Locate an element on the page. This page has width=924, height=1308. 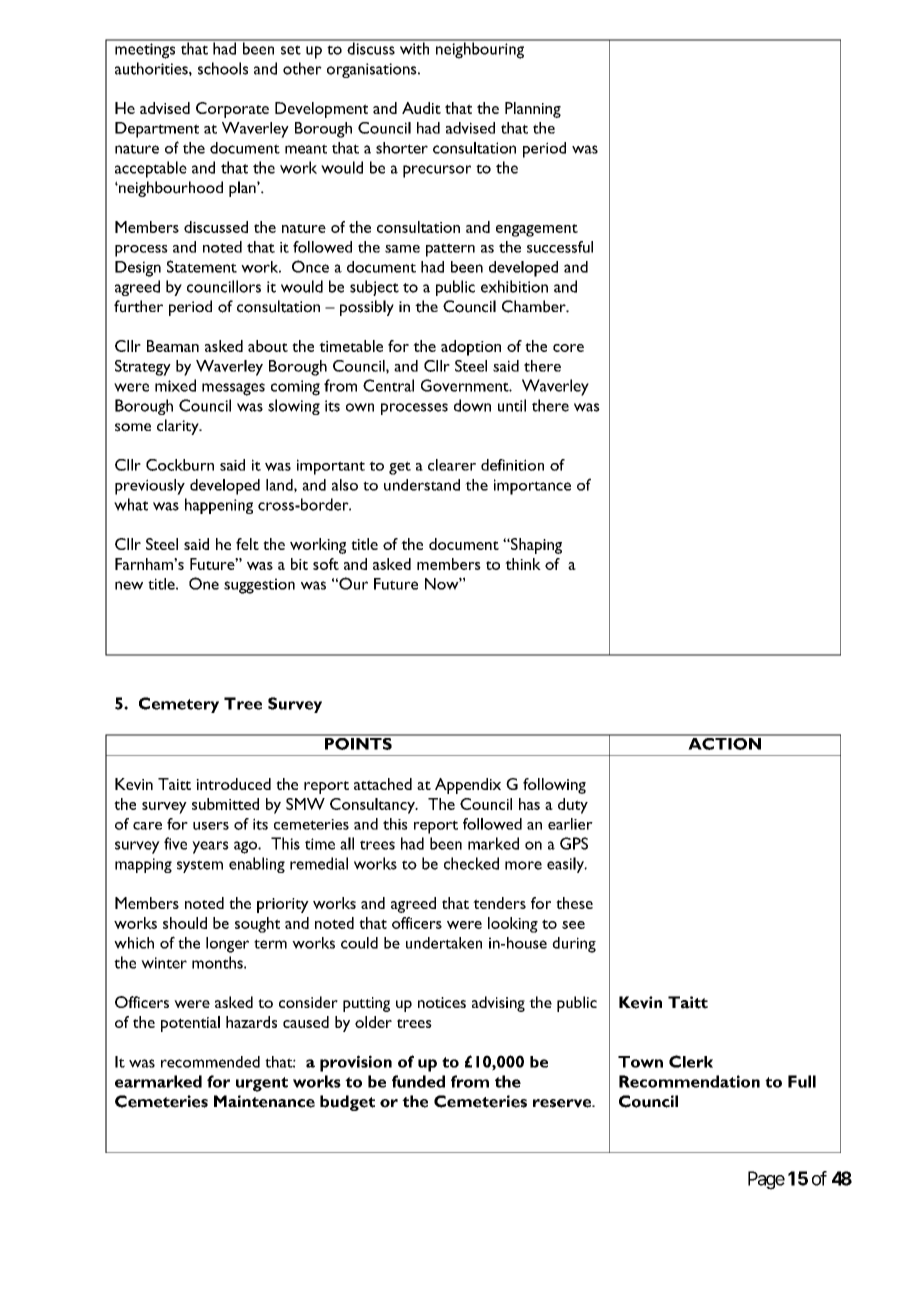
down is located at coordinates (472, 405).
